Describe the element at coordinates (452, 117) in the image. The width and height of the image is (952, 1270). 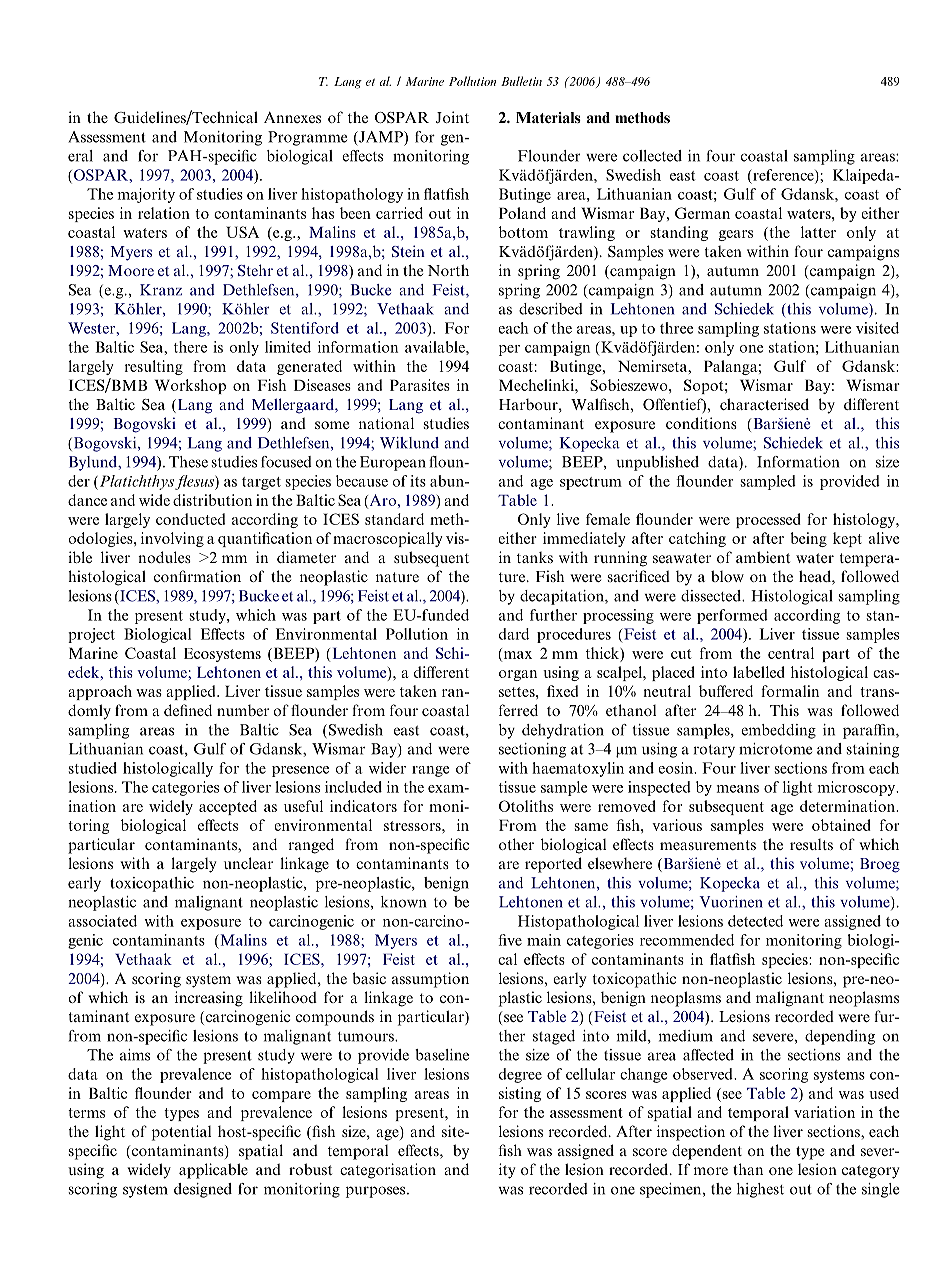
I see `Joint` at that location.
